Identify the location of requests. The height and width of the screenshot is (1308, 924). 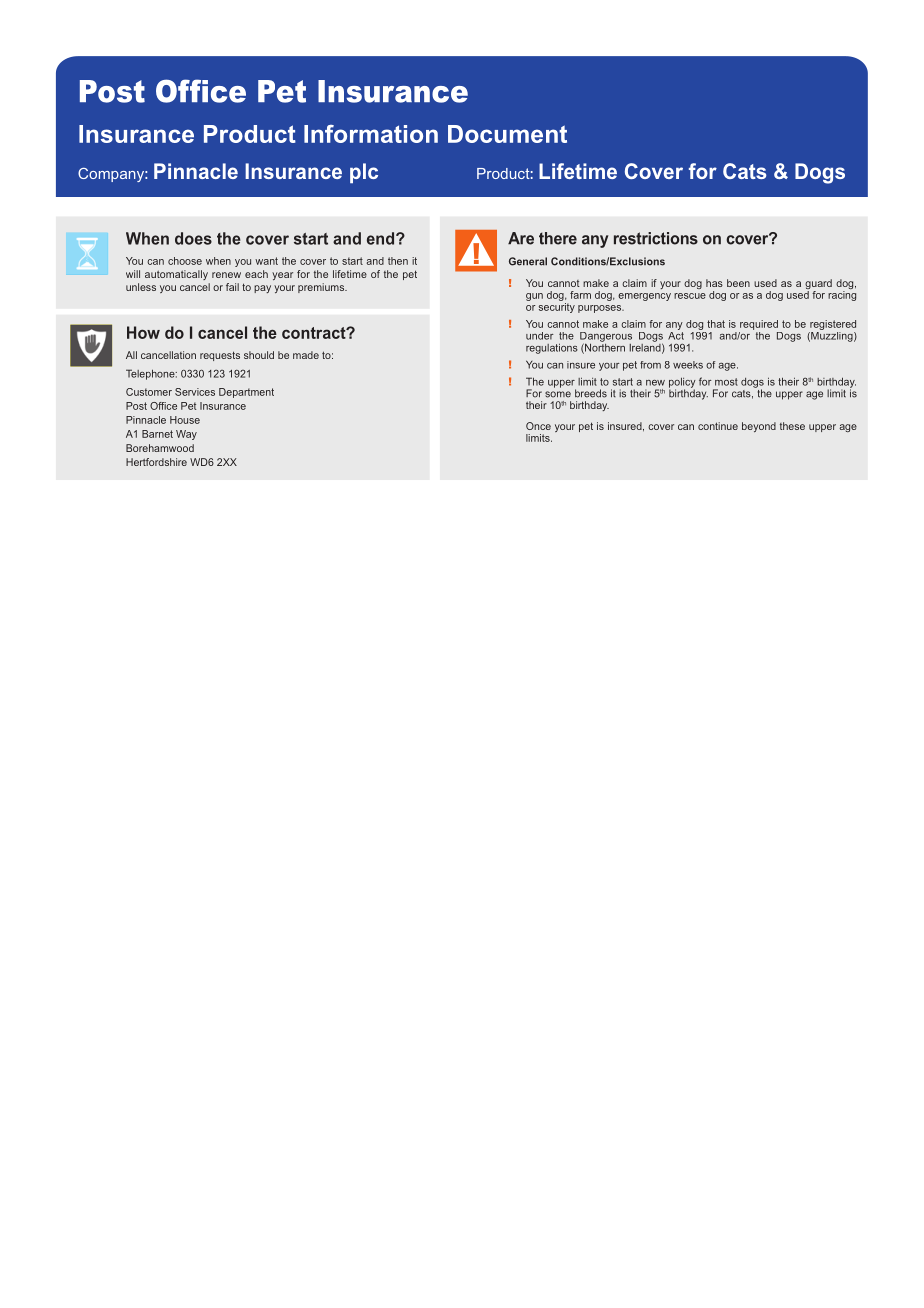
(220, 356).
